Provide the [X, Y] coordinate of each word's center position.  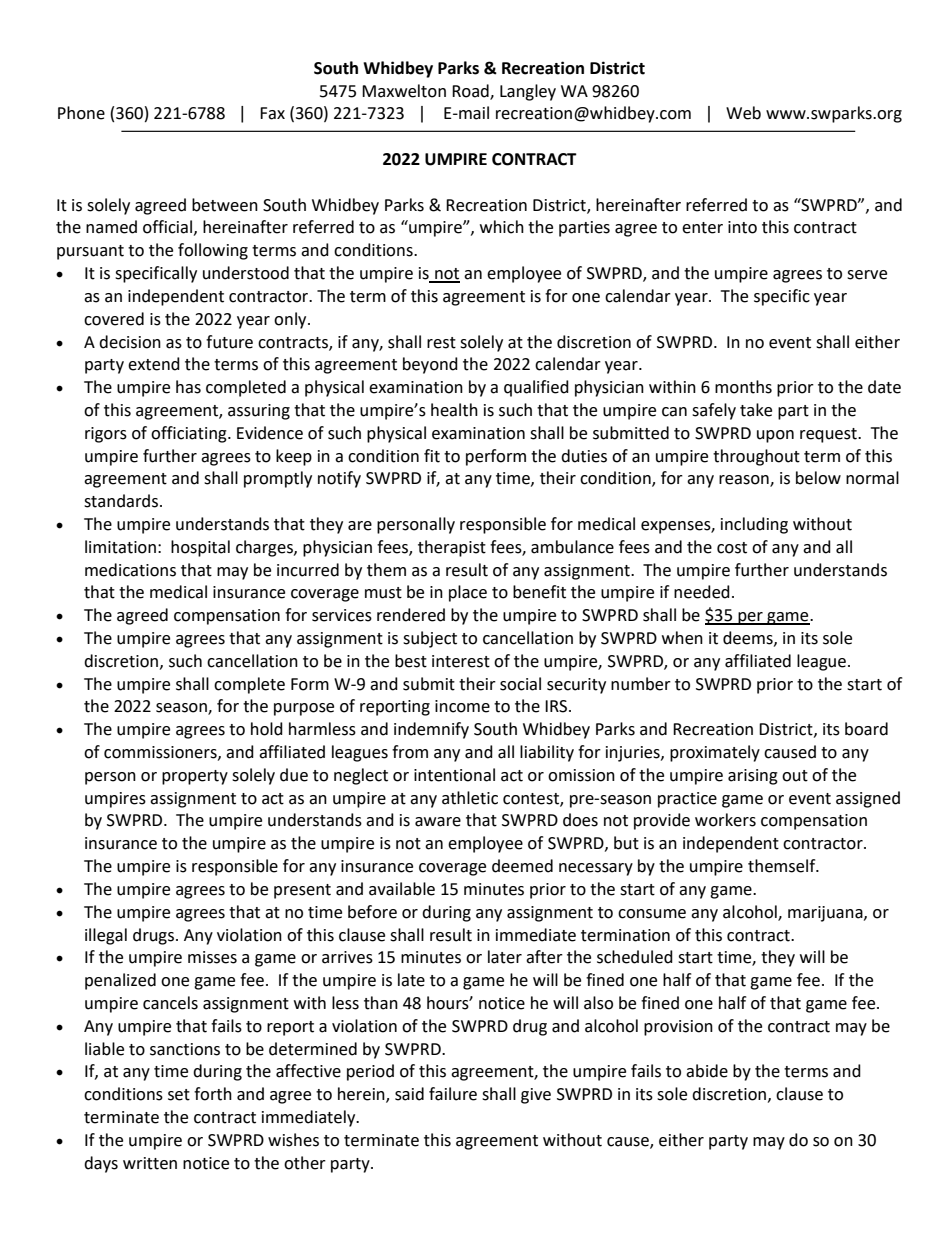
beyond [430, 365]
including [754, 525]
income [462, 706]
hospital [200, 548]
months [743, 387]
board [866, 729]
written [150, 1163]
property [195, 777]
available [402, 889]
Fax [272, 113]
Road [471, 91]
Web [743, 113]
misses [212, 957]
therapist [452, 548]
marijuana [826, 914]
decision [130, 342]
